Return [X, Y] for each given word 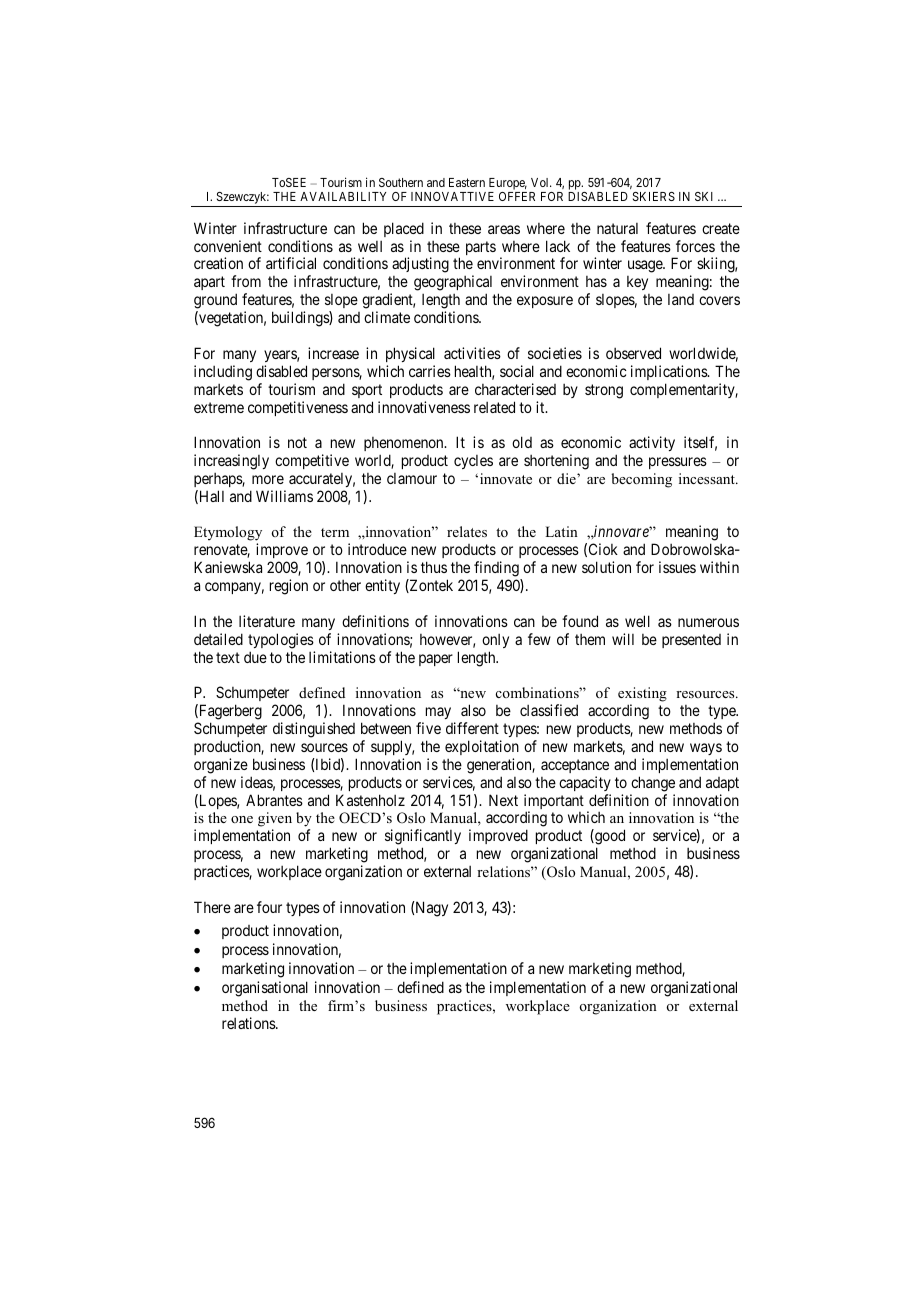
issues [677, 567]
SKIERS [654, 196]
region [289, 587]
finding [497, 570]
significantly [423, 837]
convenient [228, 246]
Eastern [467, 182]
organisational [265, 989]
